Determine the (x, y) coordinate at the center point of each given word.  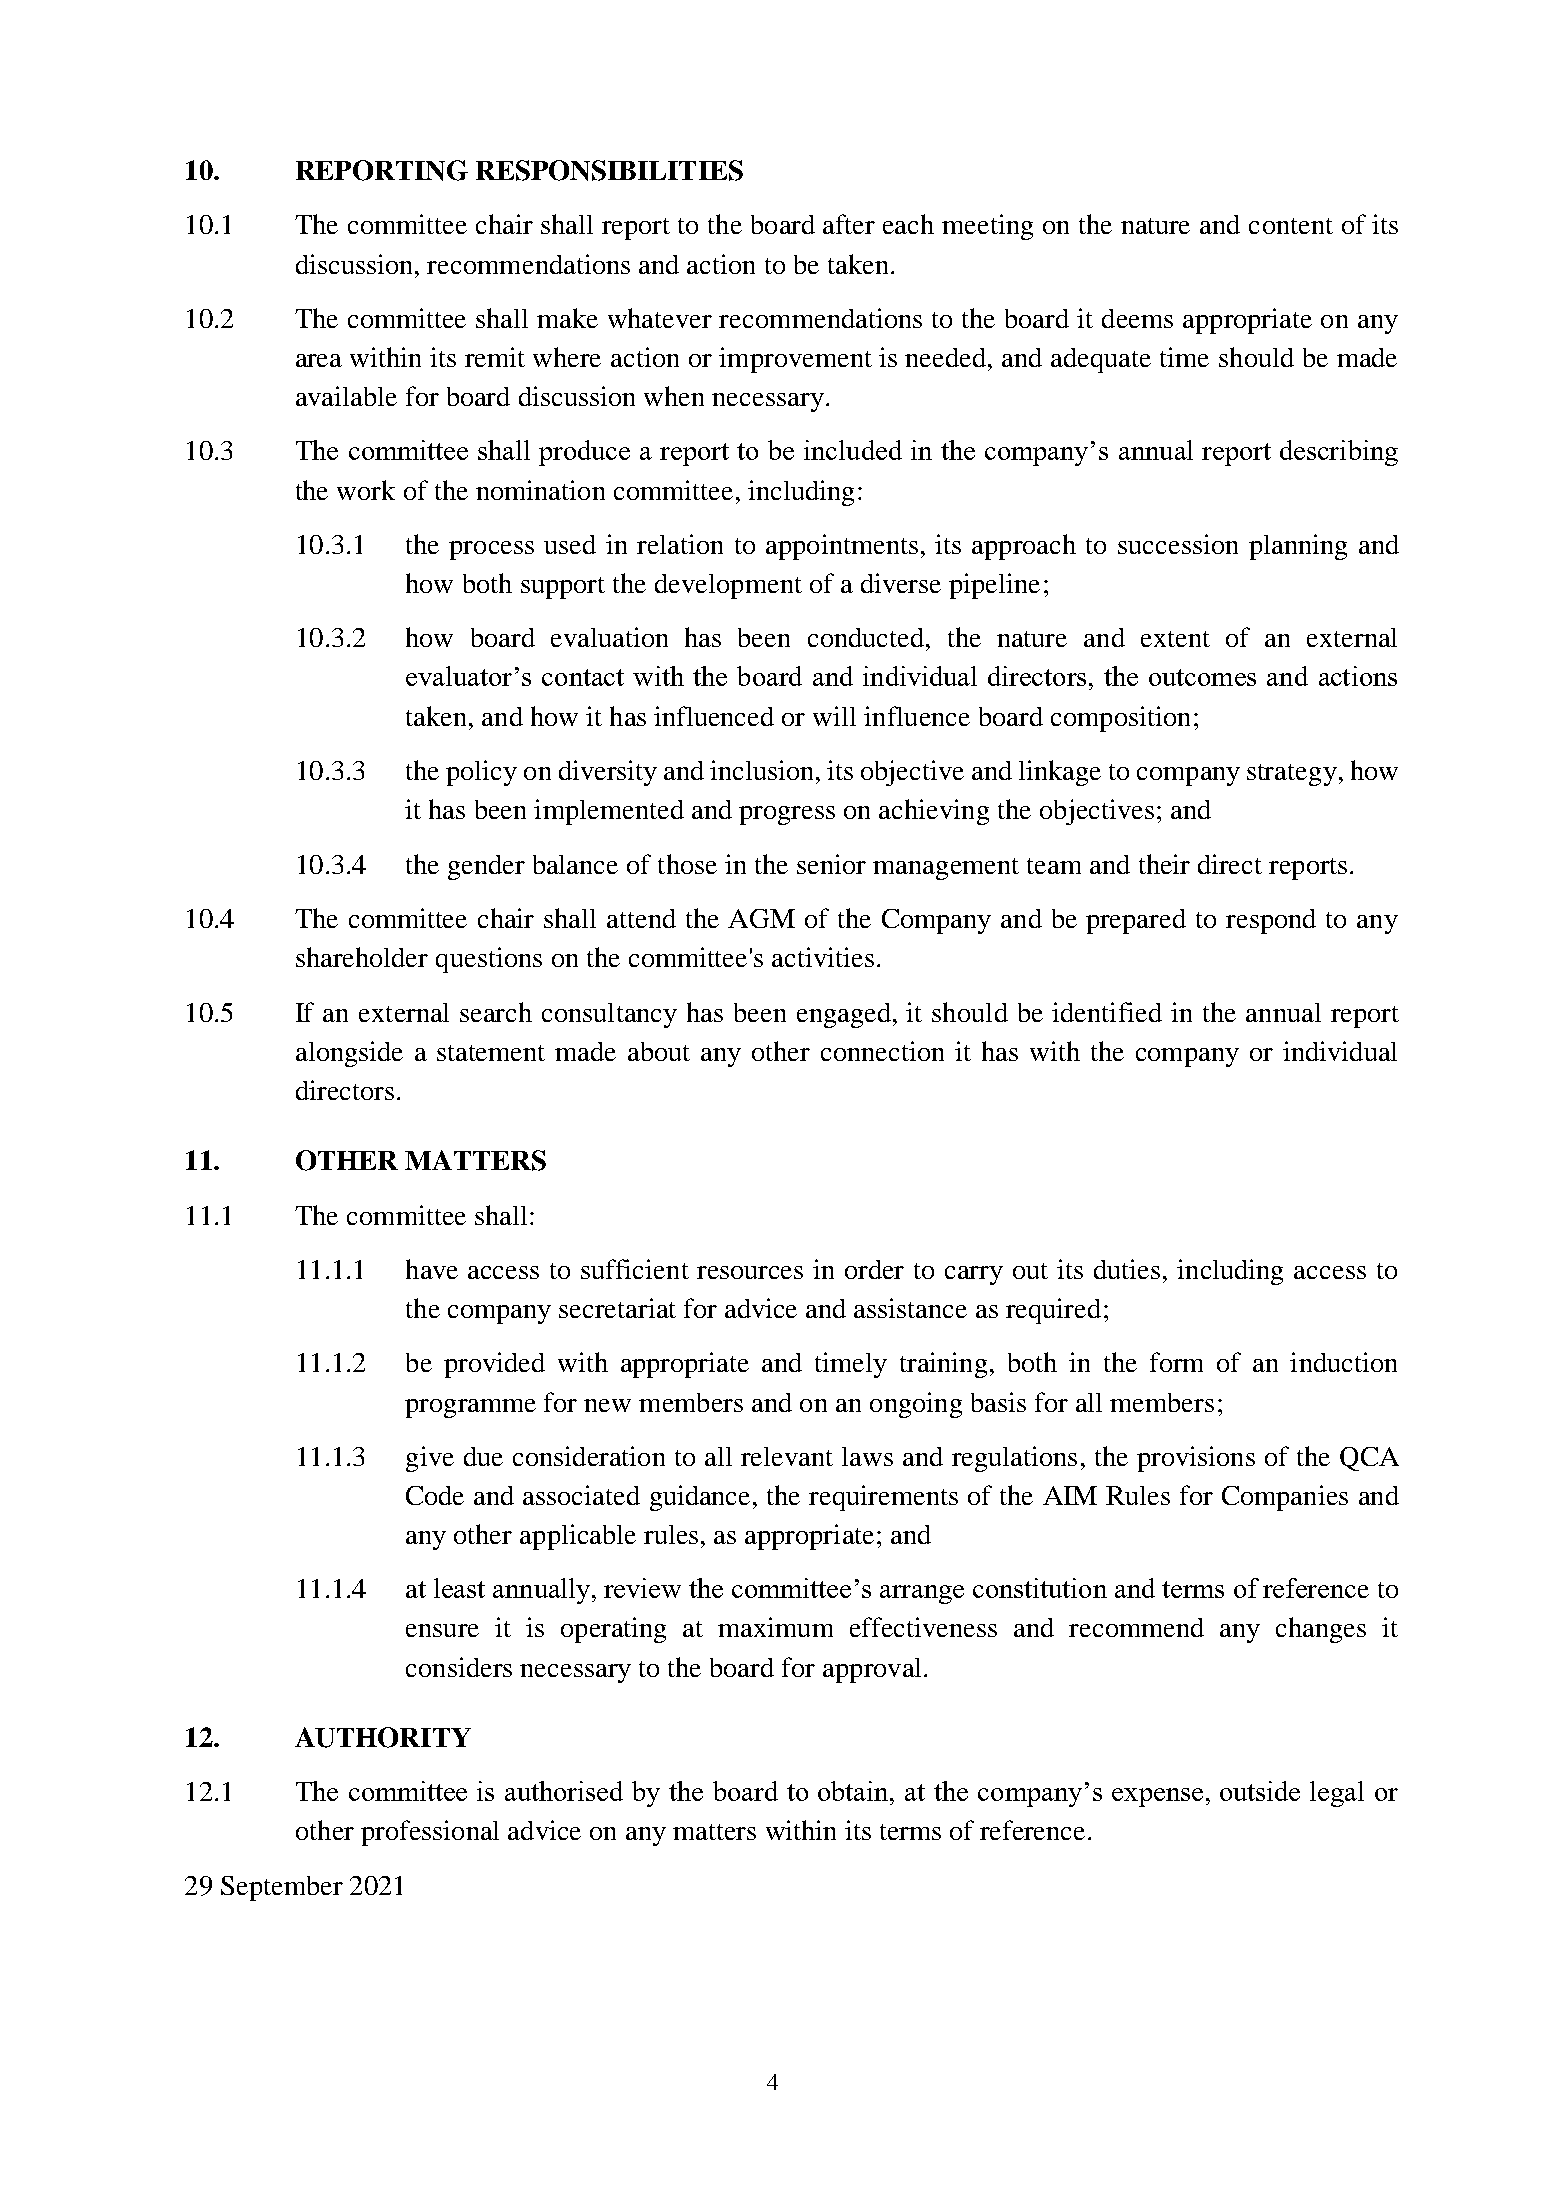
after (849, 224)
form (1176, 1362)
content (1291, 226)
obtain (855, 1791)
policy (481, 773)
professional (430, 1833)
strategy (1292, 775)
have (432, 1269)
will (834, 716)
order (874, 1269)
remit (495, 357)
